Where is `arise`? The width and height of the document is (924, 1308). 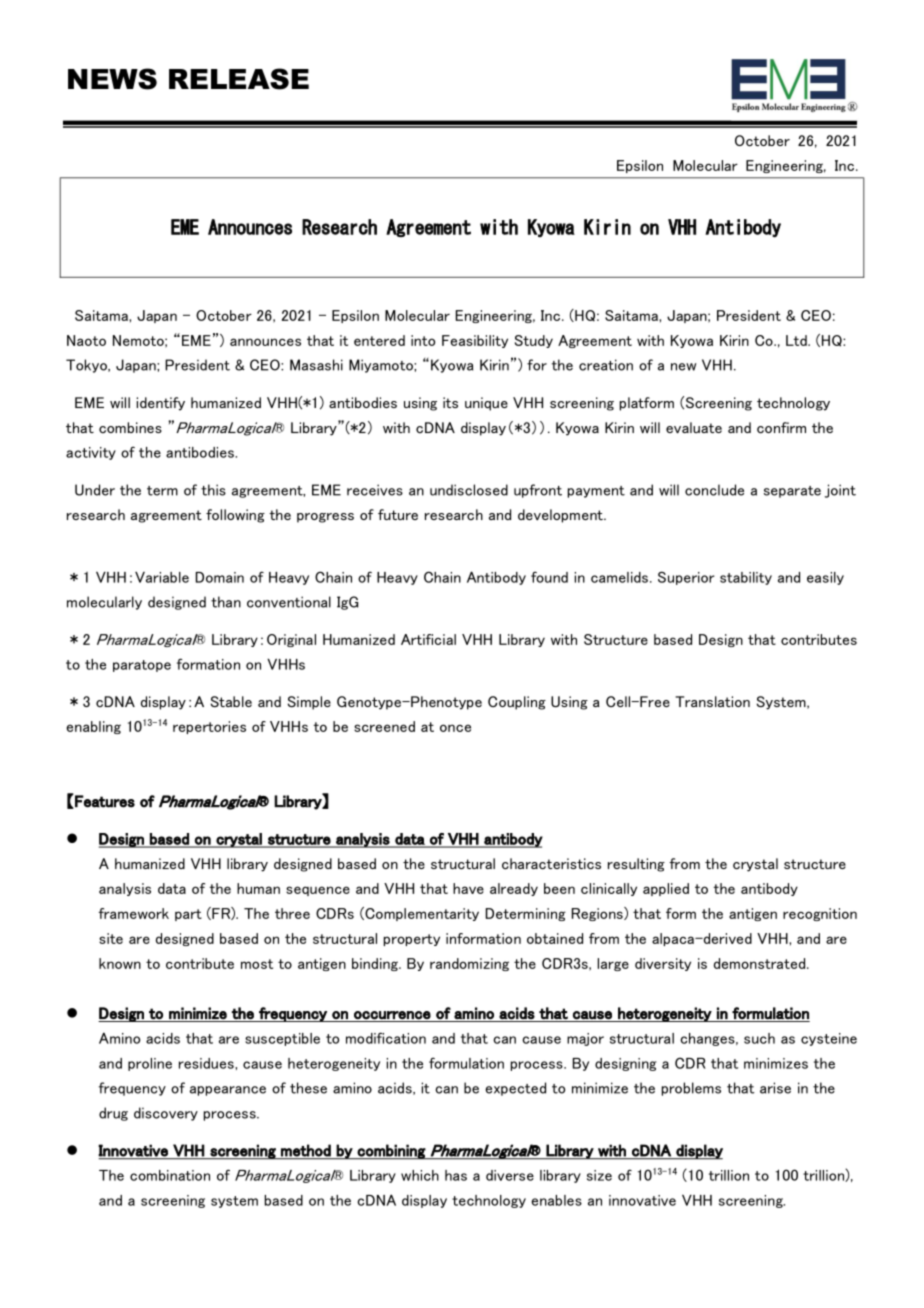
arise is located at coordinates (775, 1088).
